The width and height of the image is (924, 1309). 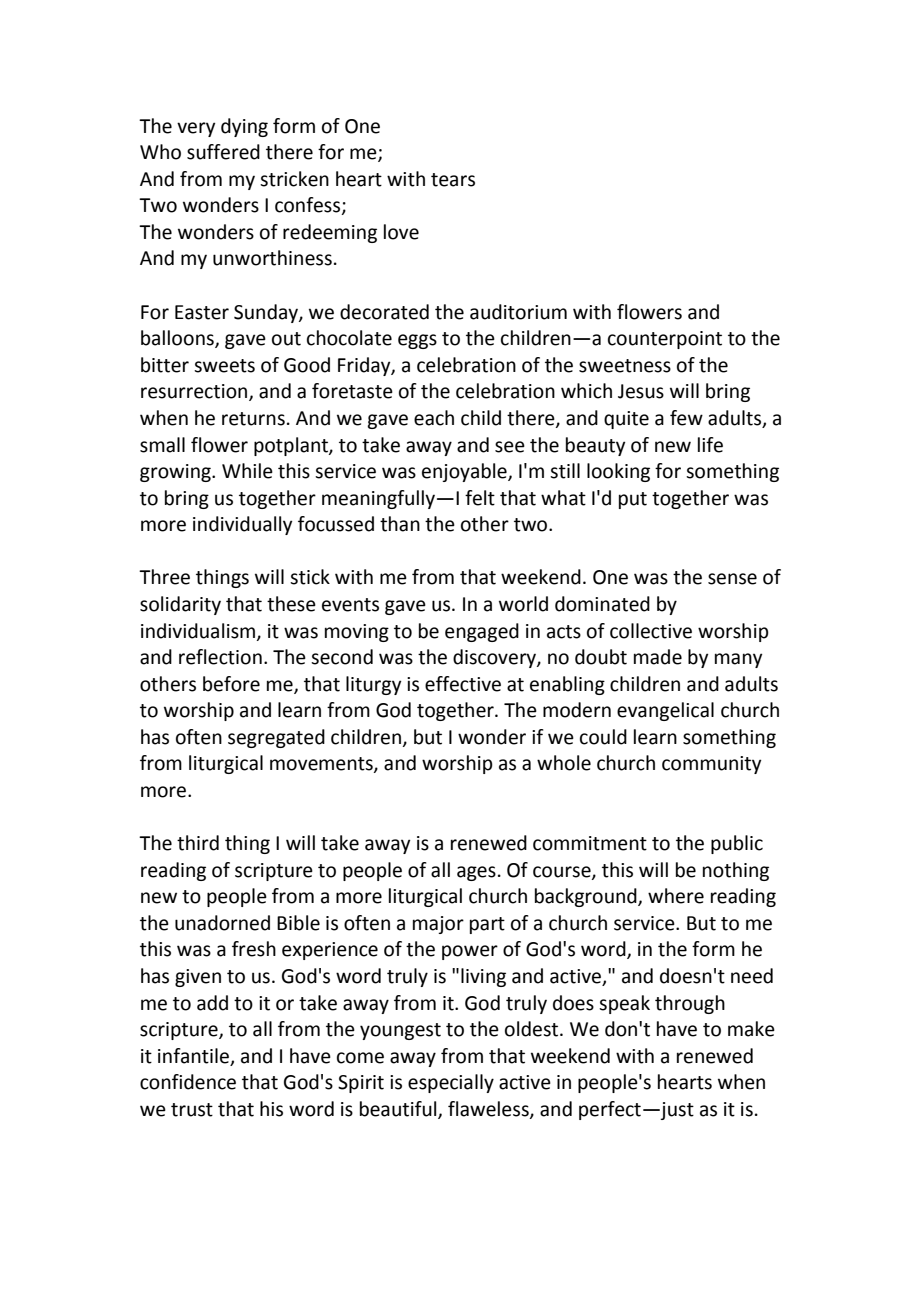 What do you see at coordinates (651, 631) in the image?
I see `collective` at bounding box center [651, 631].
